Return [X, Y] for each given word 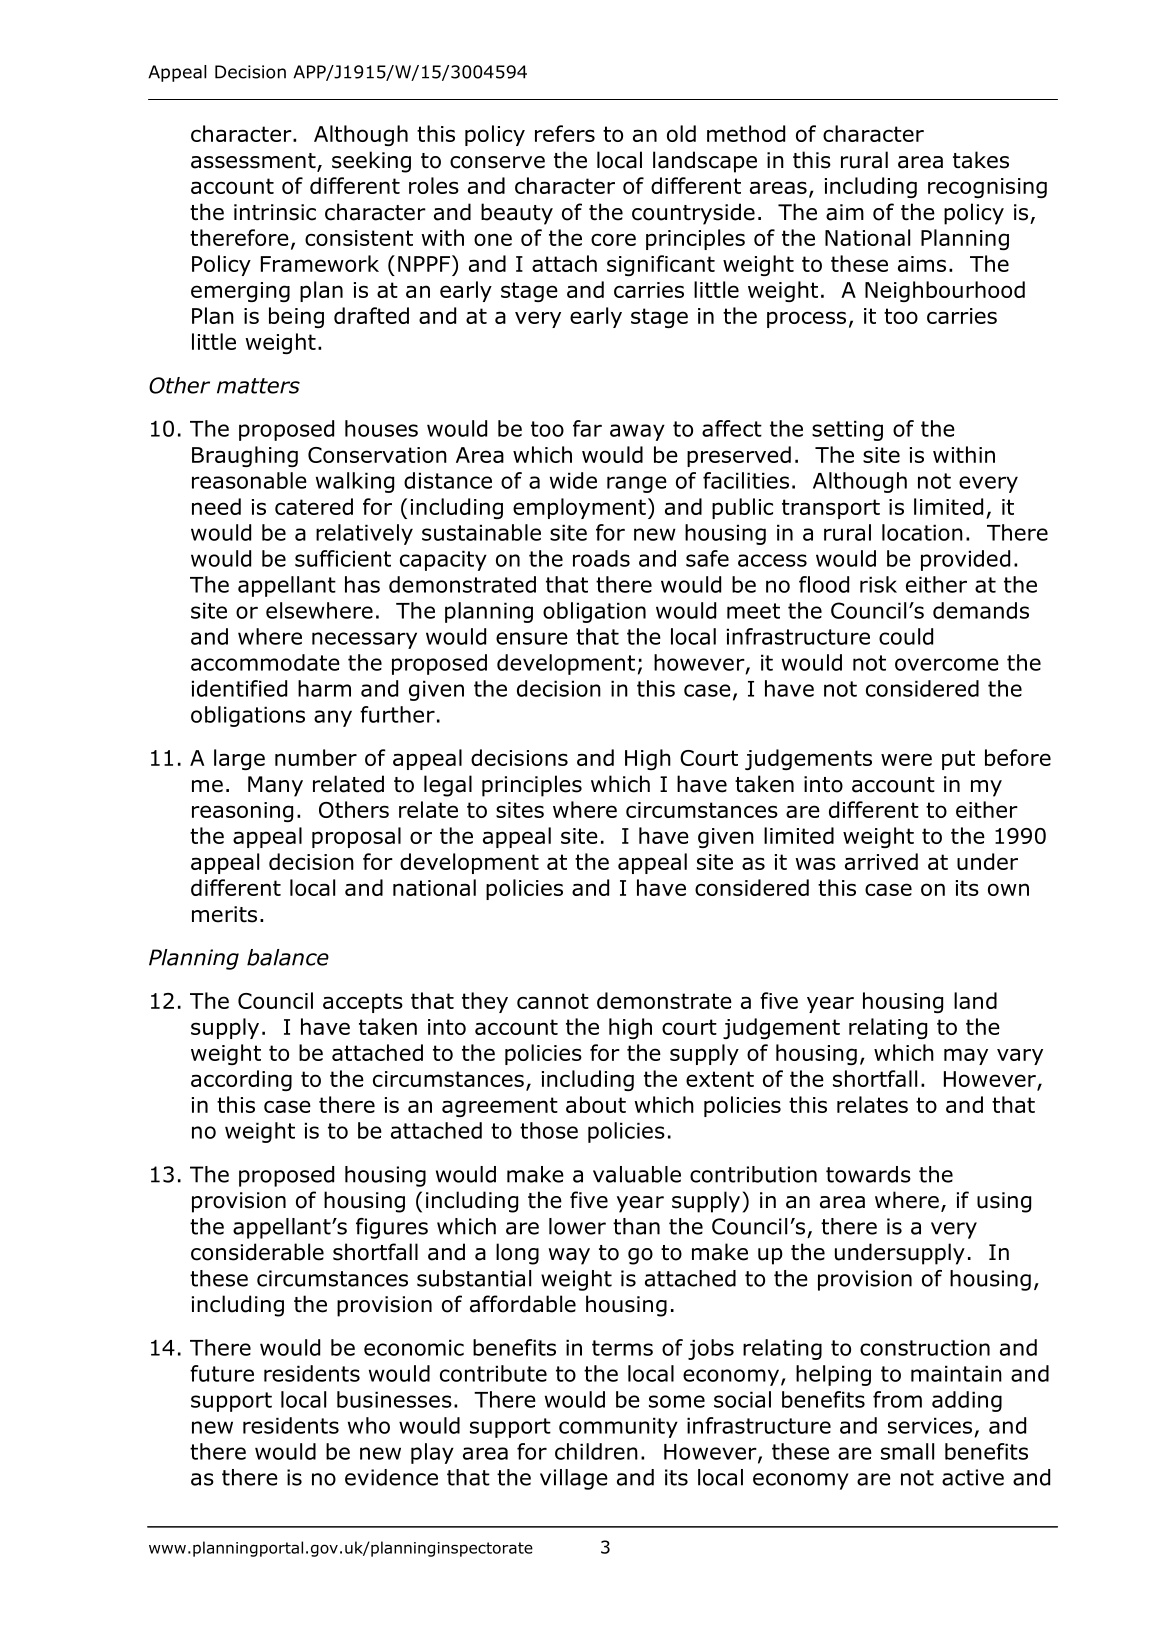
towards [868, 1174]
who [369, 1425]
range [637, 484]
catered [314, 506]
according [241, 1080]
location [922, 532]
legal [448, 786]
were [906, 759]
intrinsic [275, 212]
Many [275, 786]
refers [565, 133]
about [596, 1104]
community [618, 1427]
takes [981, 160]
